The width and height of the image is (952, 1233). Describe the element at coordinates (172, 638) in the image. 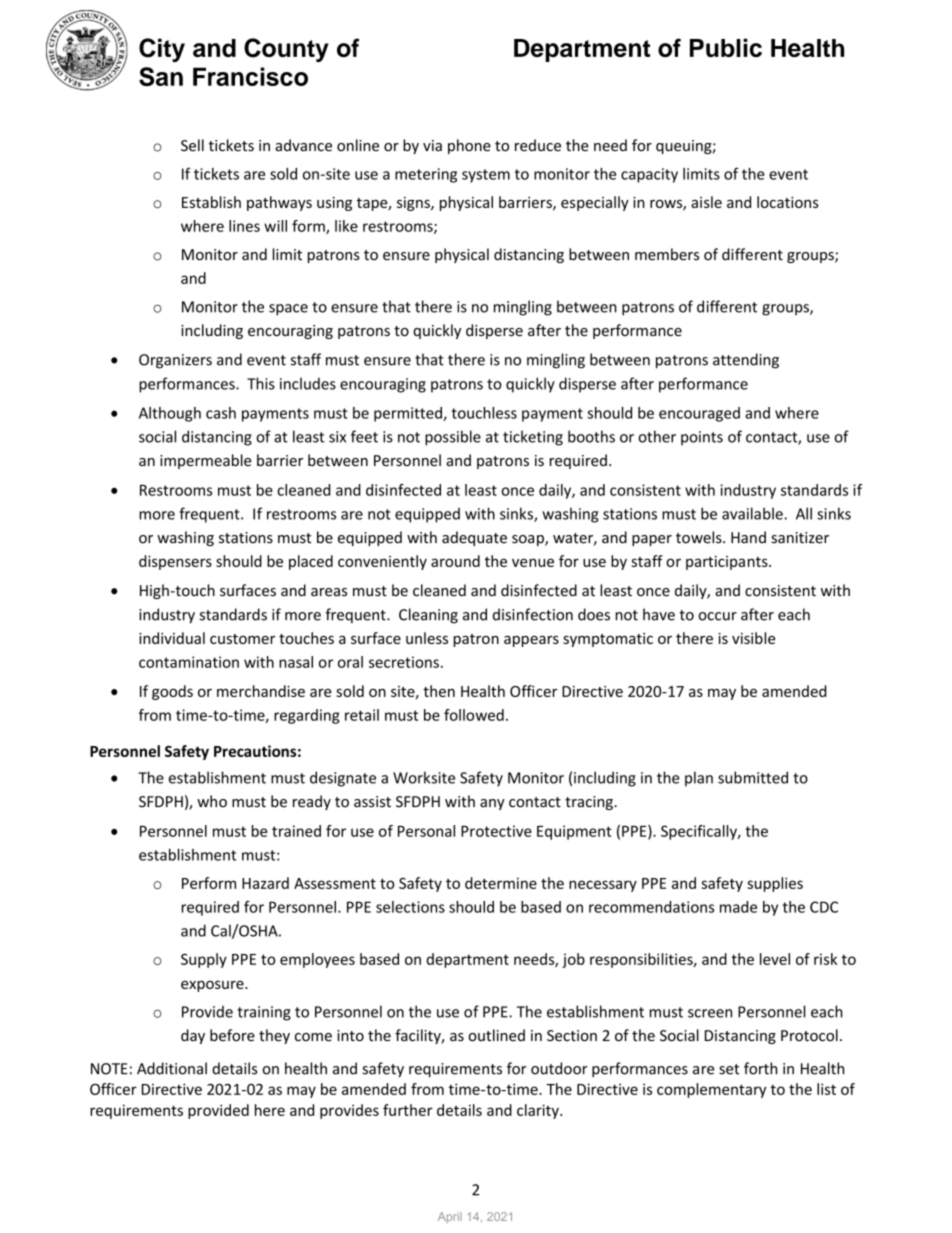

I see `individual` at that location.
